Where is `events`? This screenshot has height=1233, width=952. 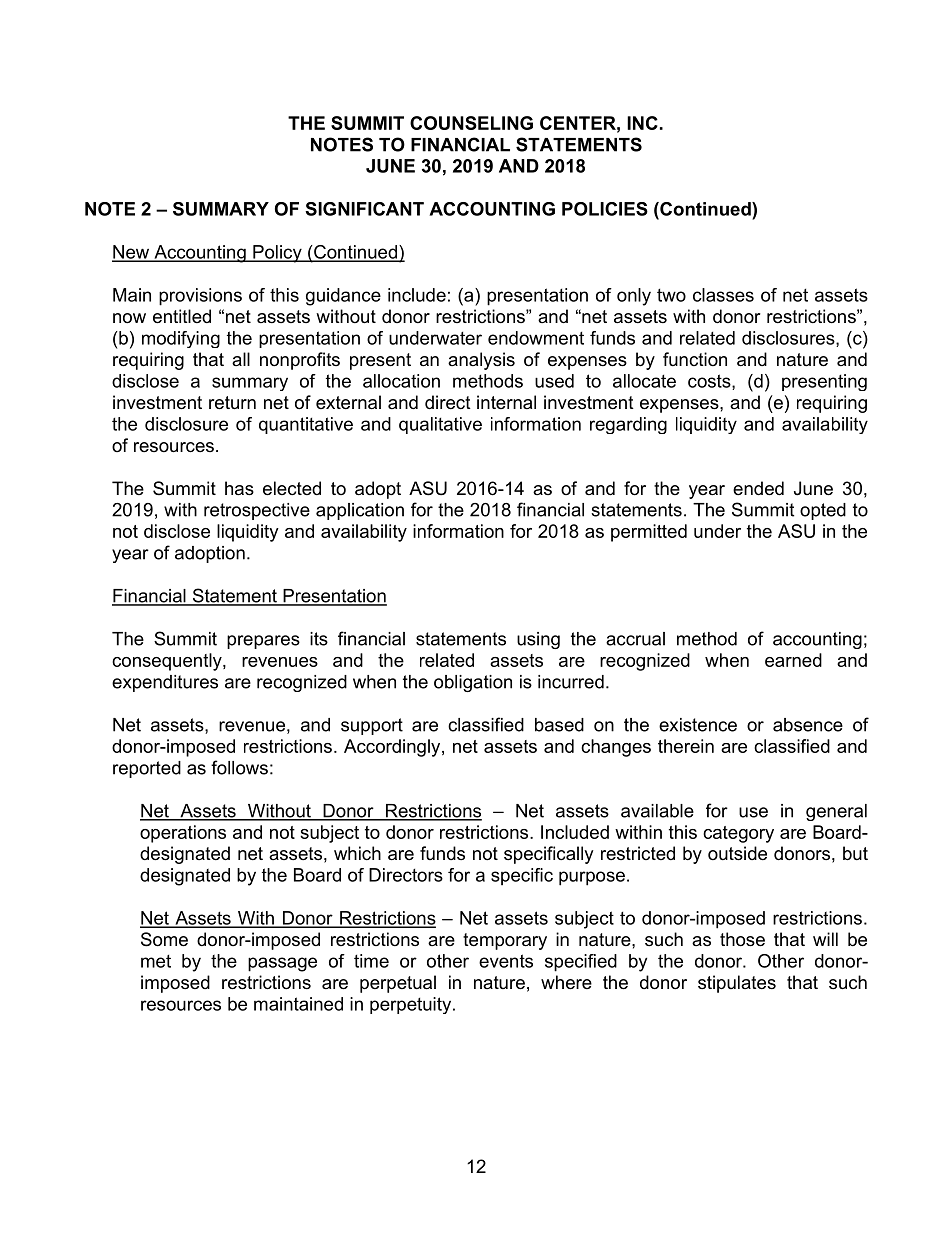
events is located at coordinates (506, 961).
